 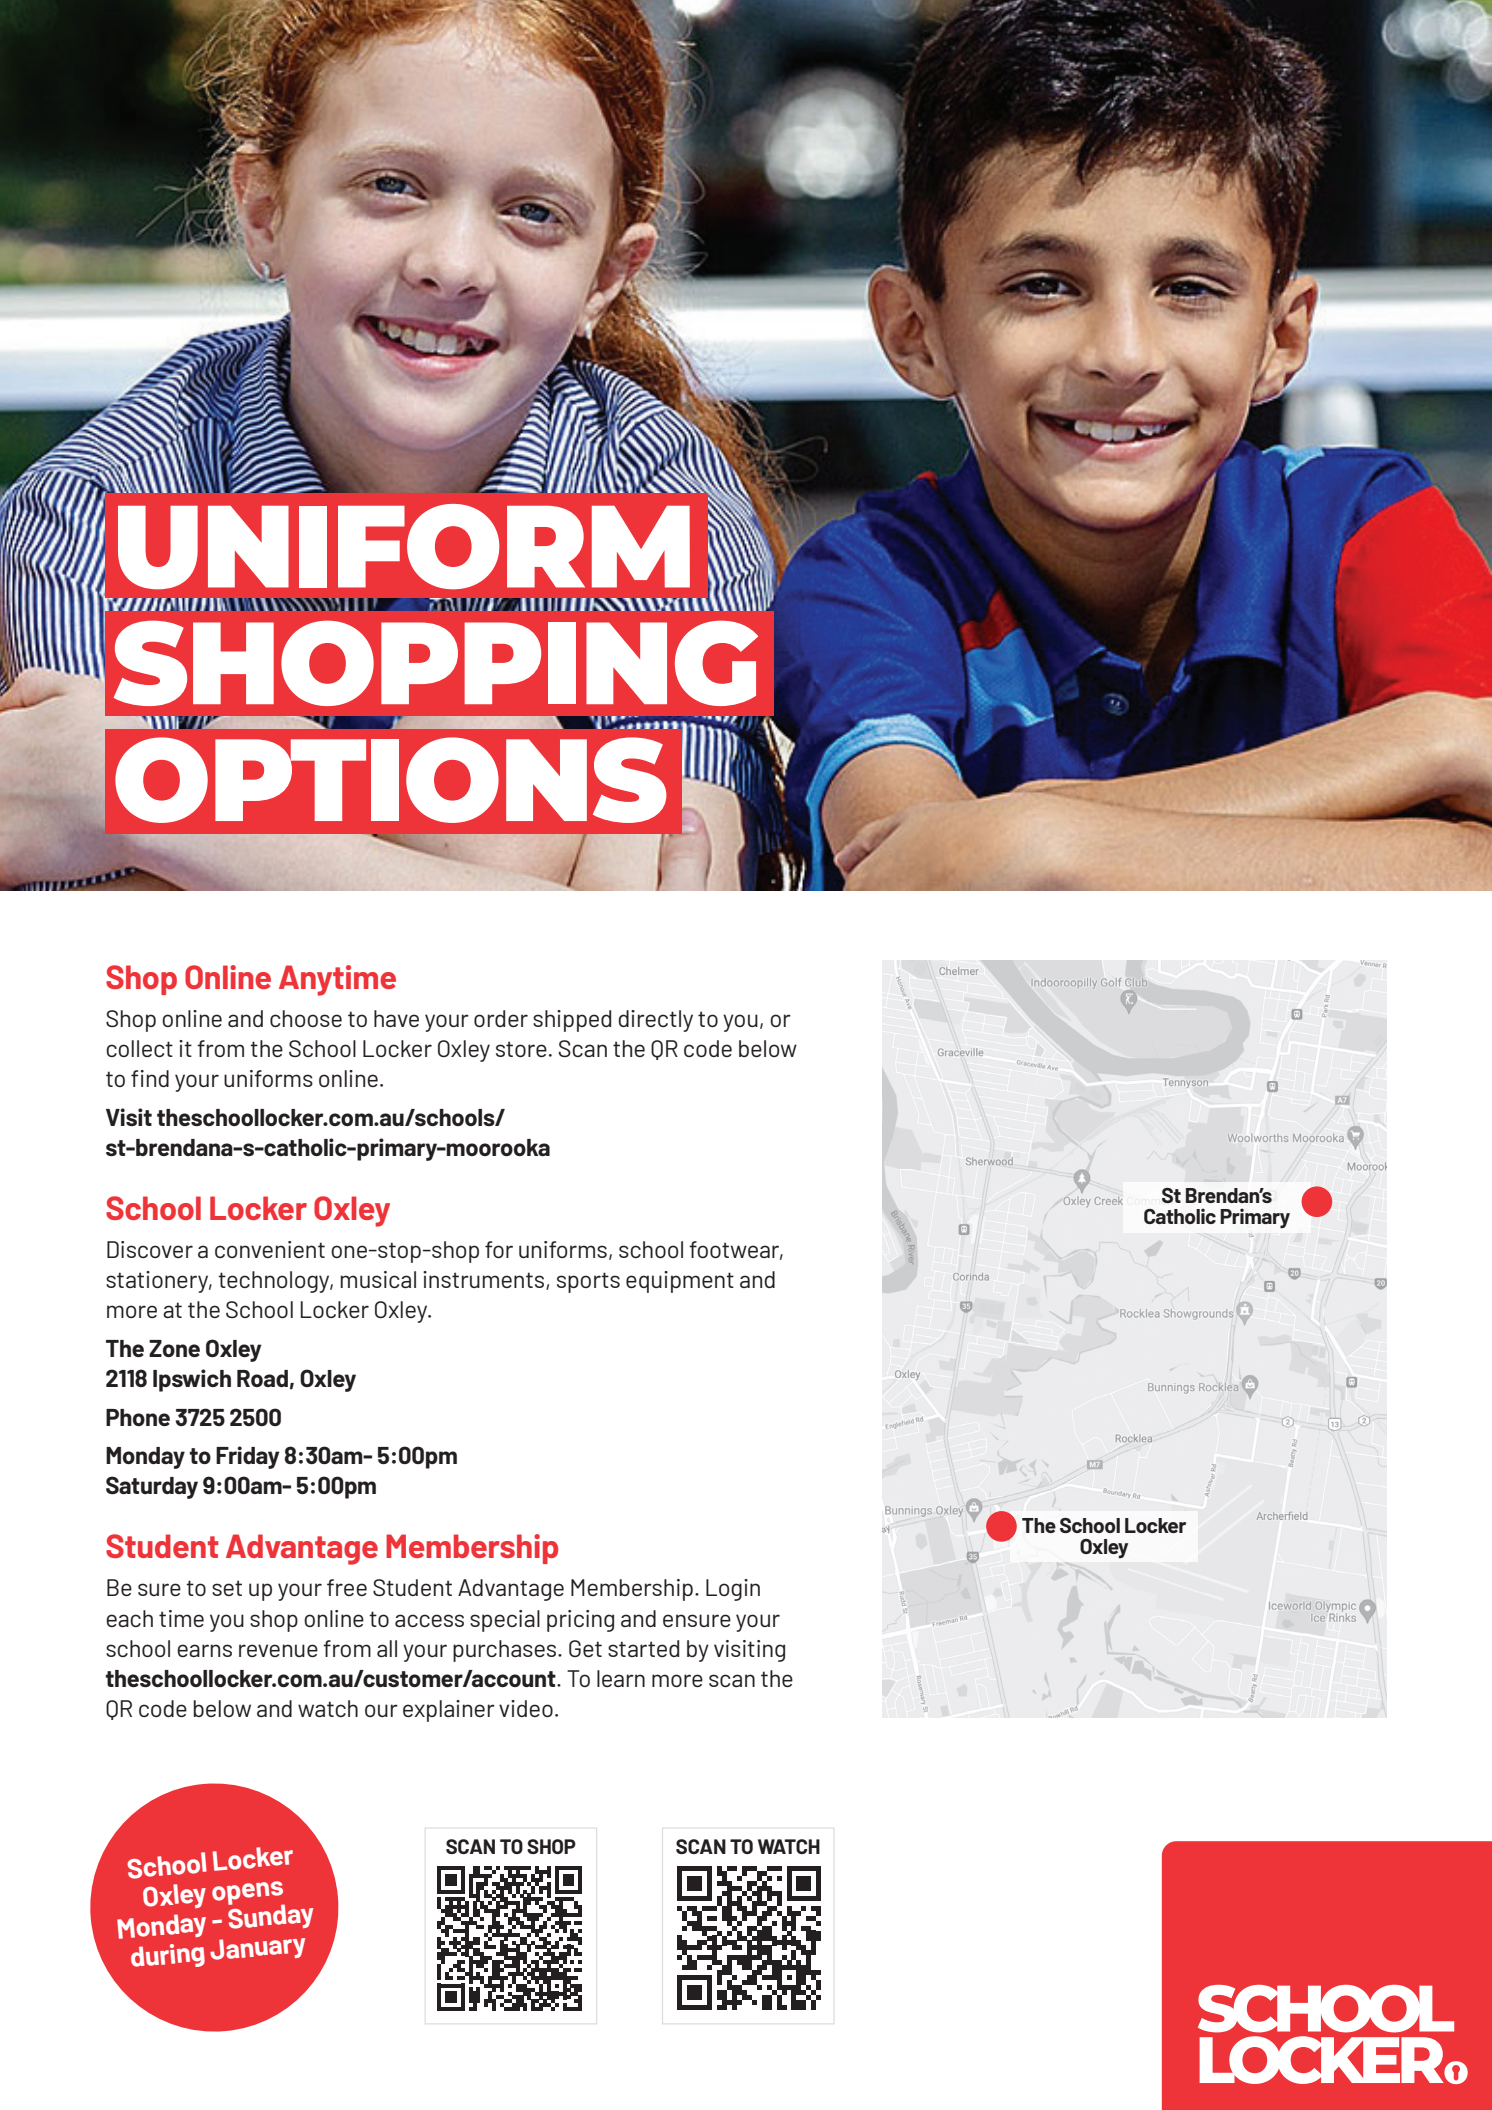 I want to click on equipment, so click(x=680, y=1282).
